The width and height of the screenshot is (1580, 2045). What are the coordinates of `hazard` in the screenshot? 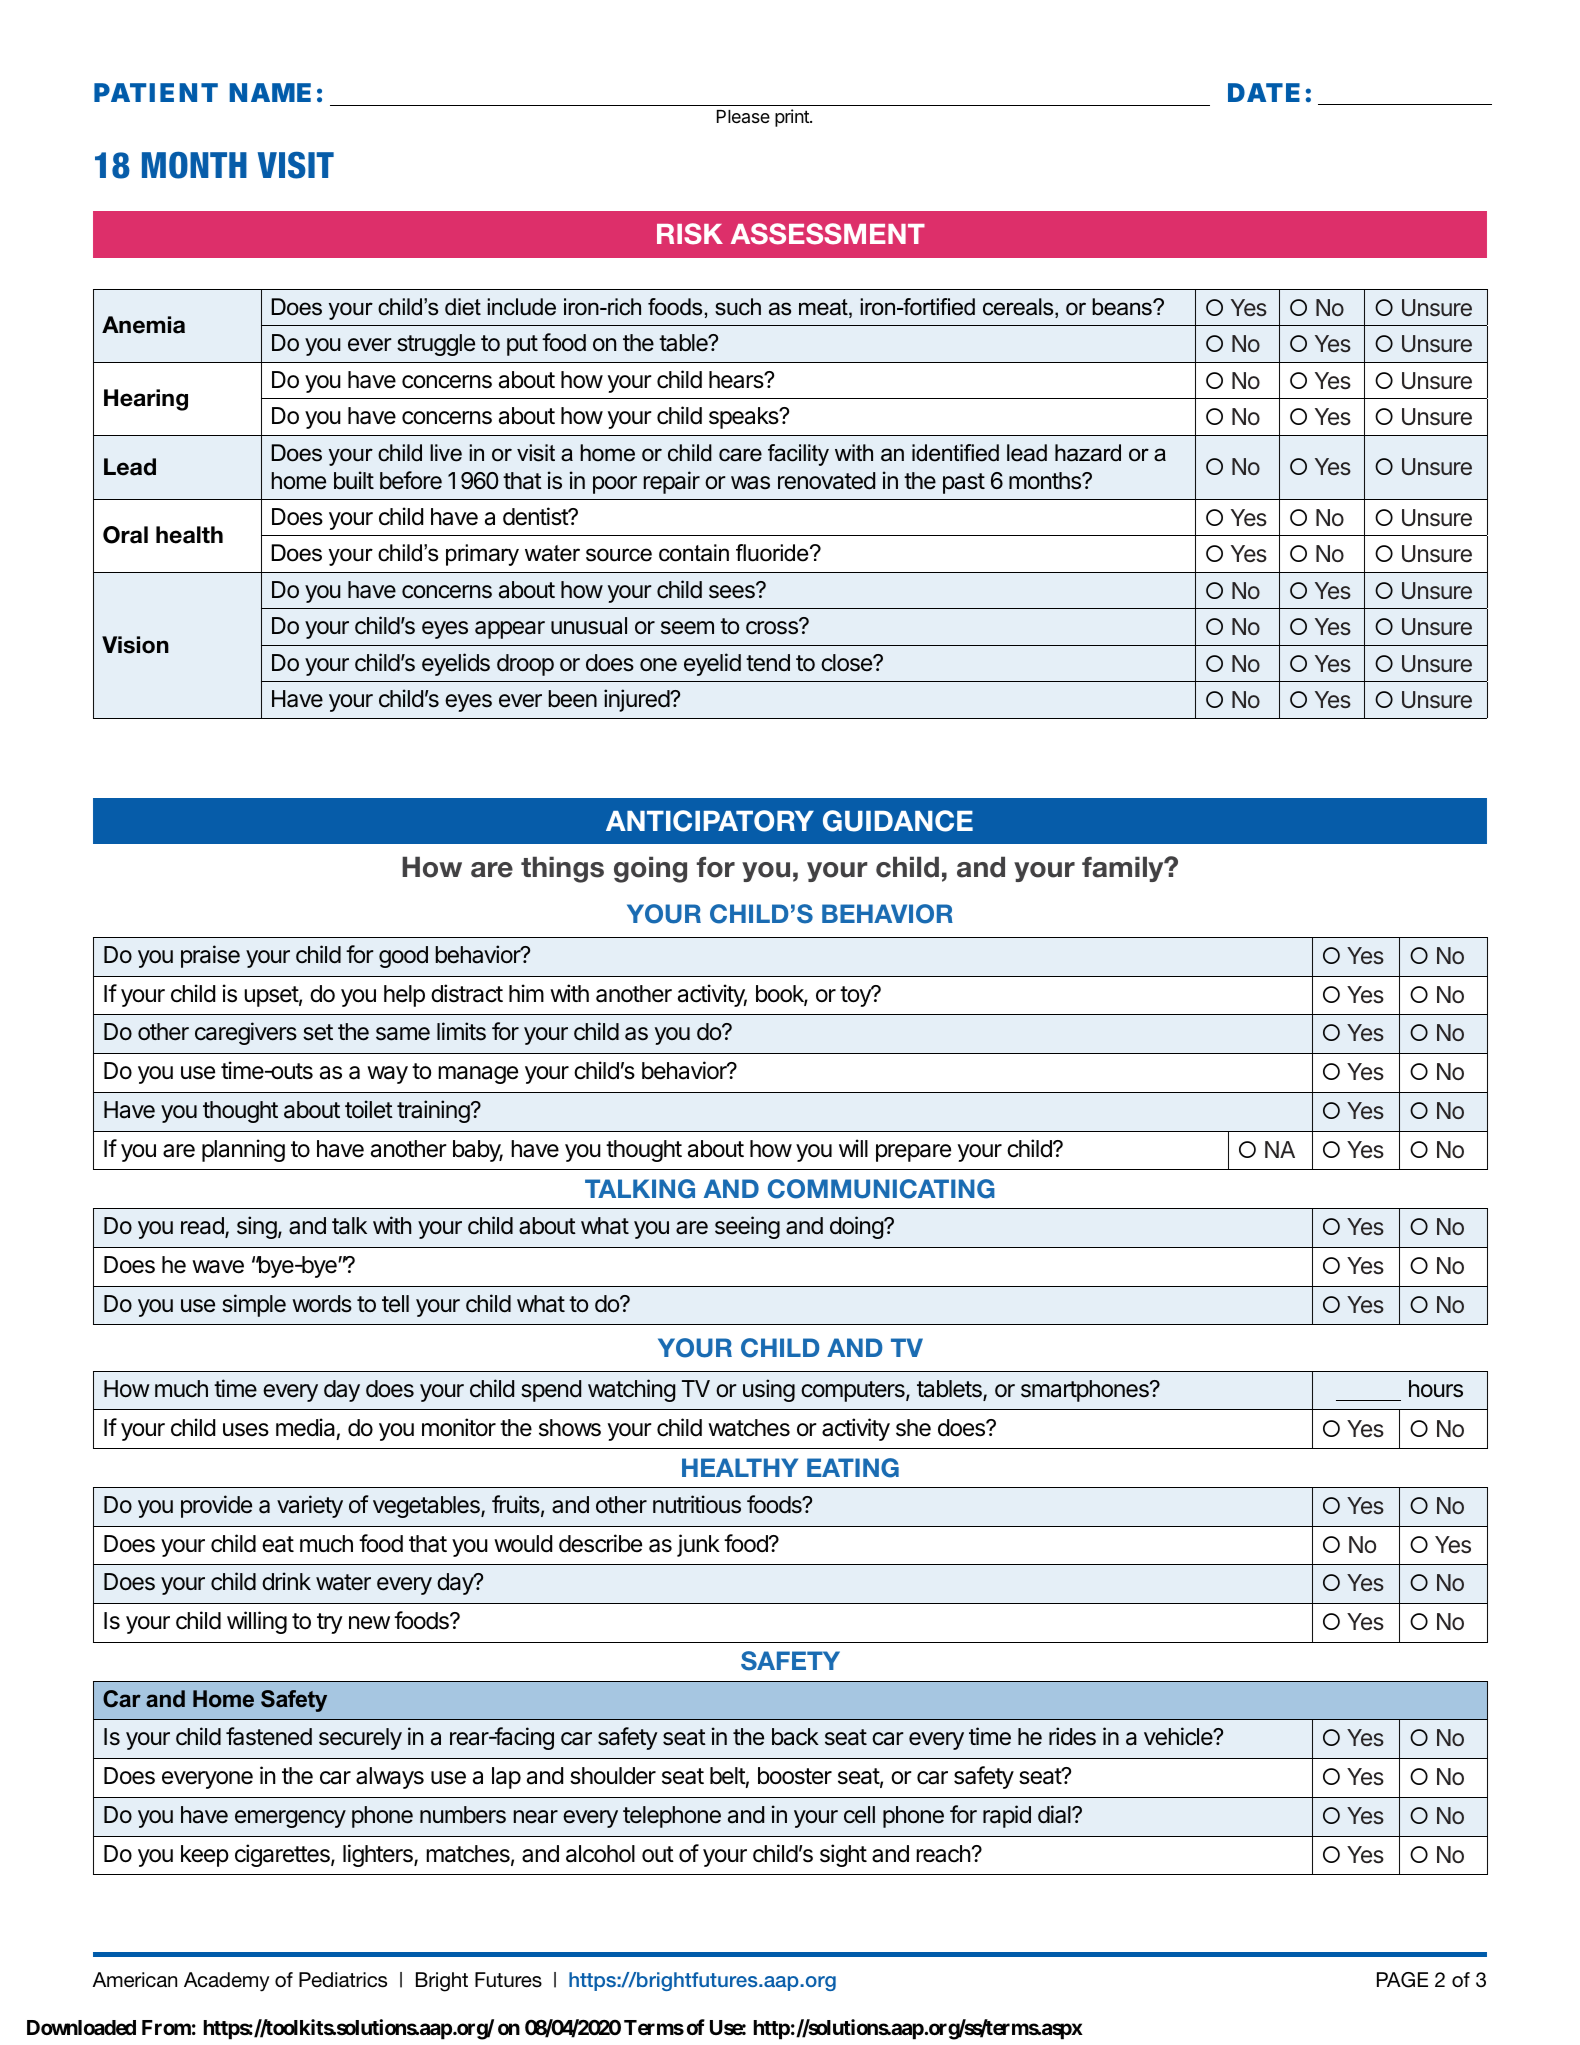 It's located at (1088, 453).
